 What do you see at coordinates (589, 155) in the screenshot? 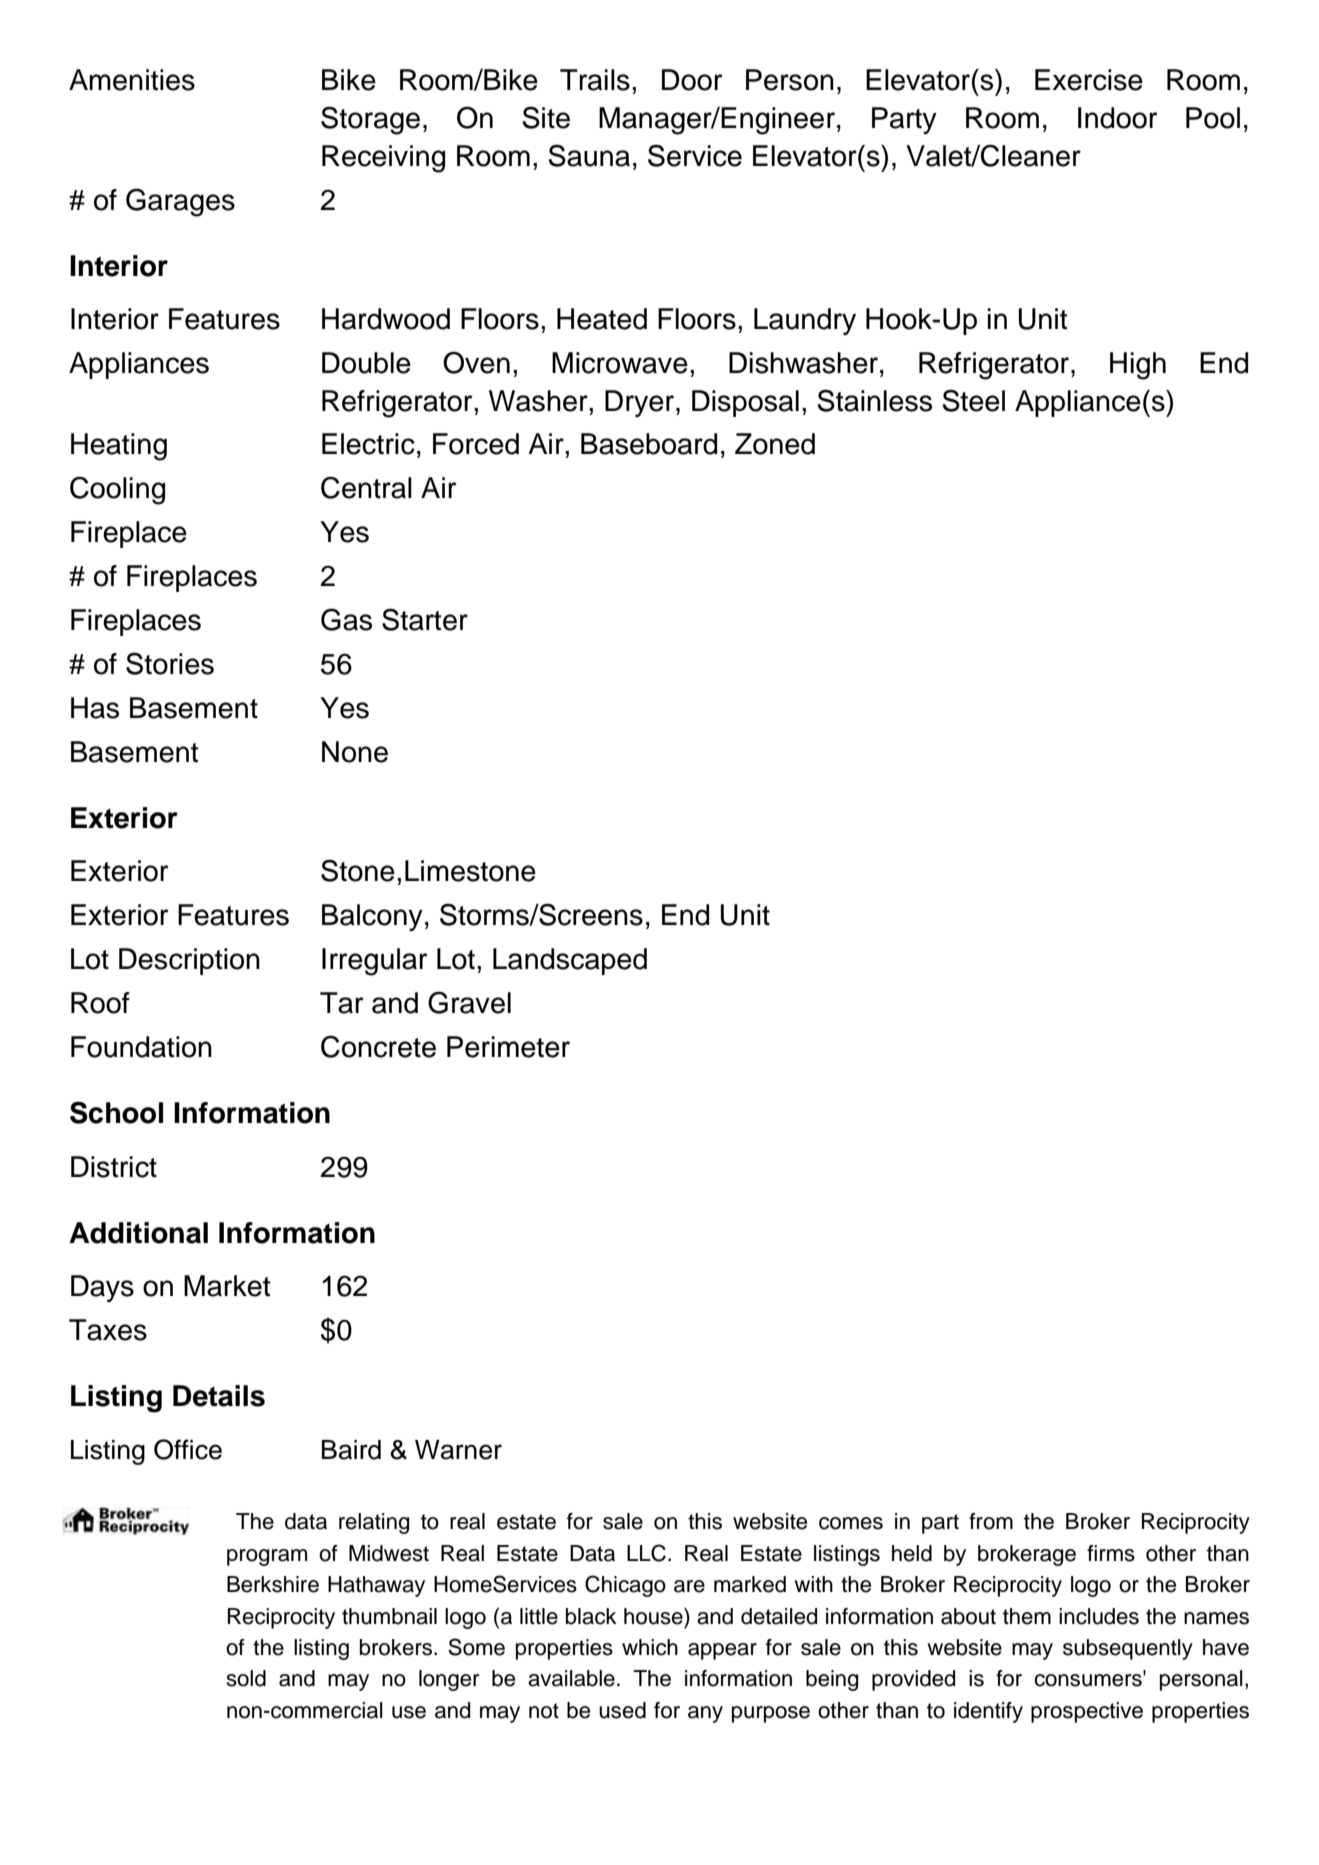
I see `Sauna` at bounding box center [589, 155].
